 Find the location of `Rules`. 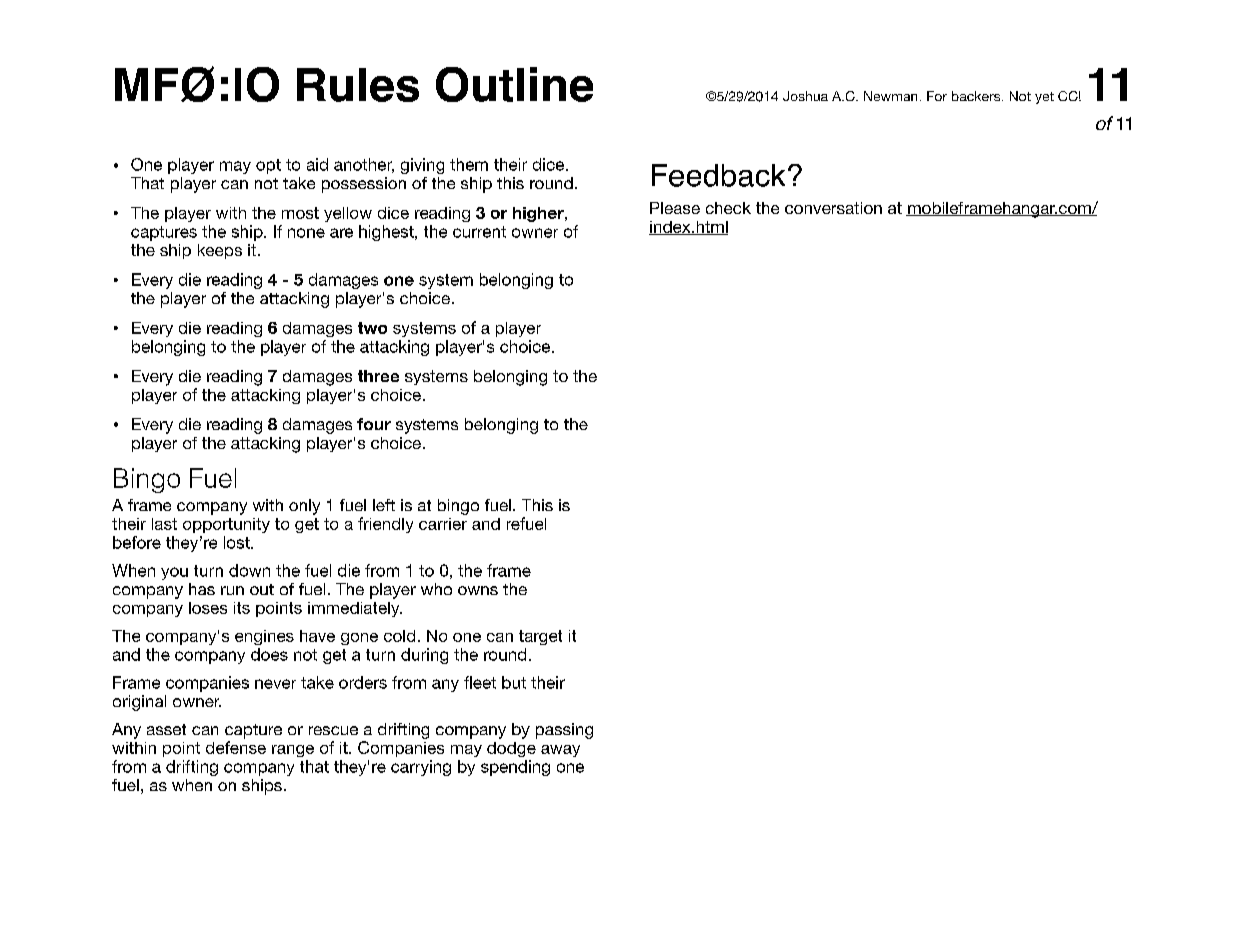

Rules is located at coordinates (358, 85).
